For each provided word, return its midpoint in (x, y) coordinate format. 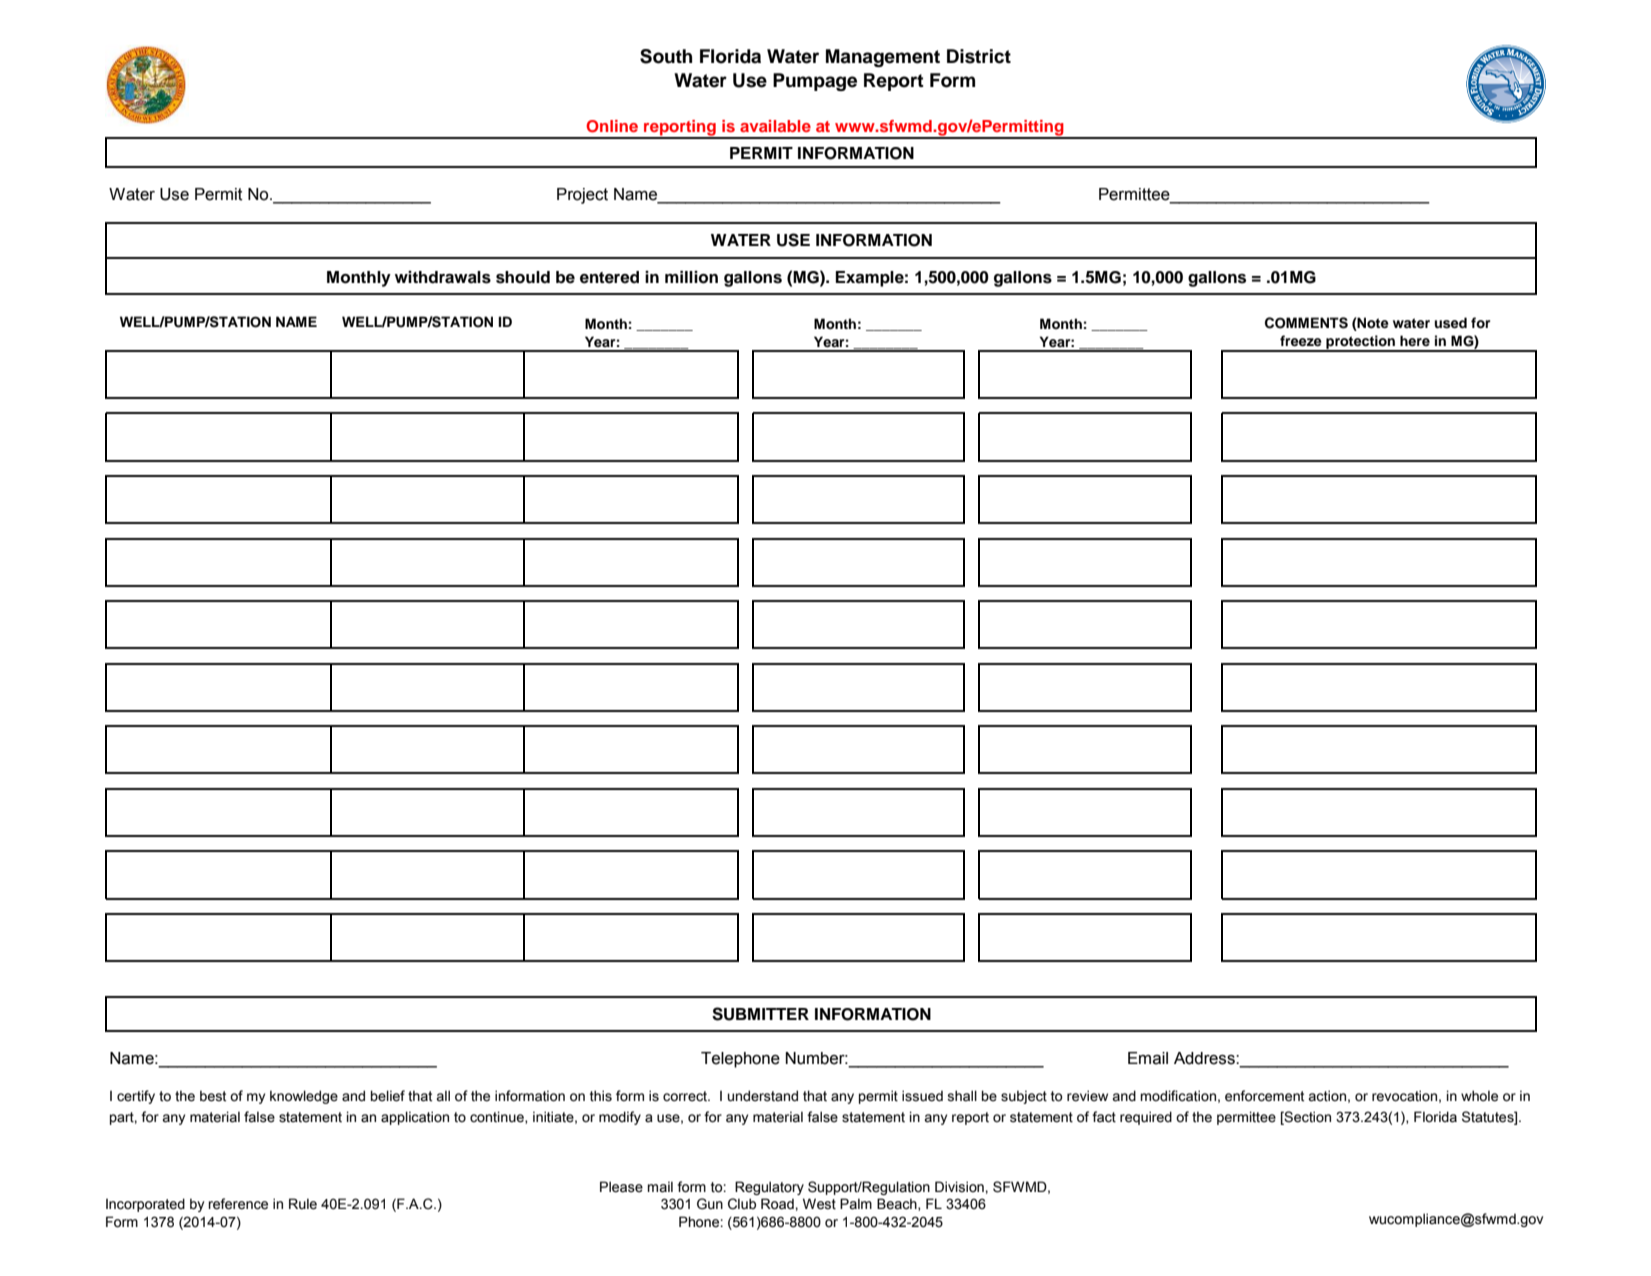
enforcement (1264, 1096)
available (775, 126)
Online (612, 126)
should (523, 277)
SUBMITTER (760, 1014)
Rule (303, 1204)
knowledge (304, 1097)
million (691, 277)
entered (609, 277)
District (979, 56)
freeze (1301, 340)
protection (1360, 343)
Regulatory (769, 1188)
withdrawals (443, 277)
